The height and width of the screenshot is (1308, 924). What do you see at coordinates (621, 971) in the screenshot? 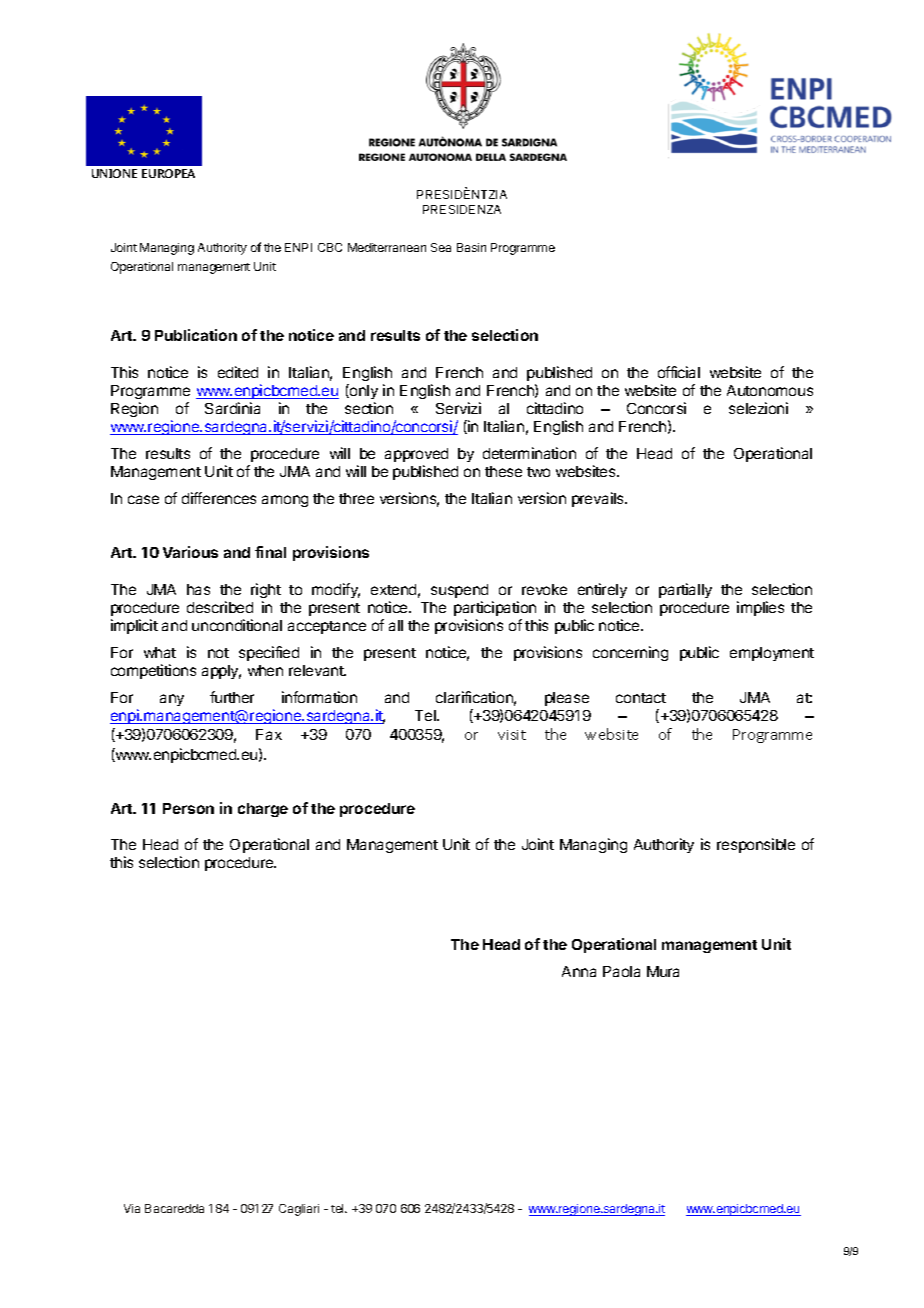
I see `Paola` at bounding box center [621, 971].
